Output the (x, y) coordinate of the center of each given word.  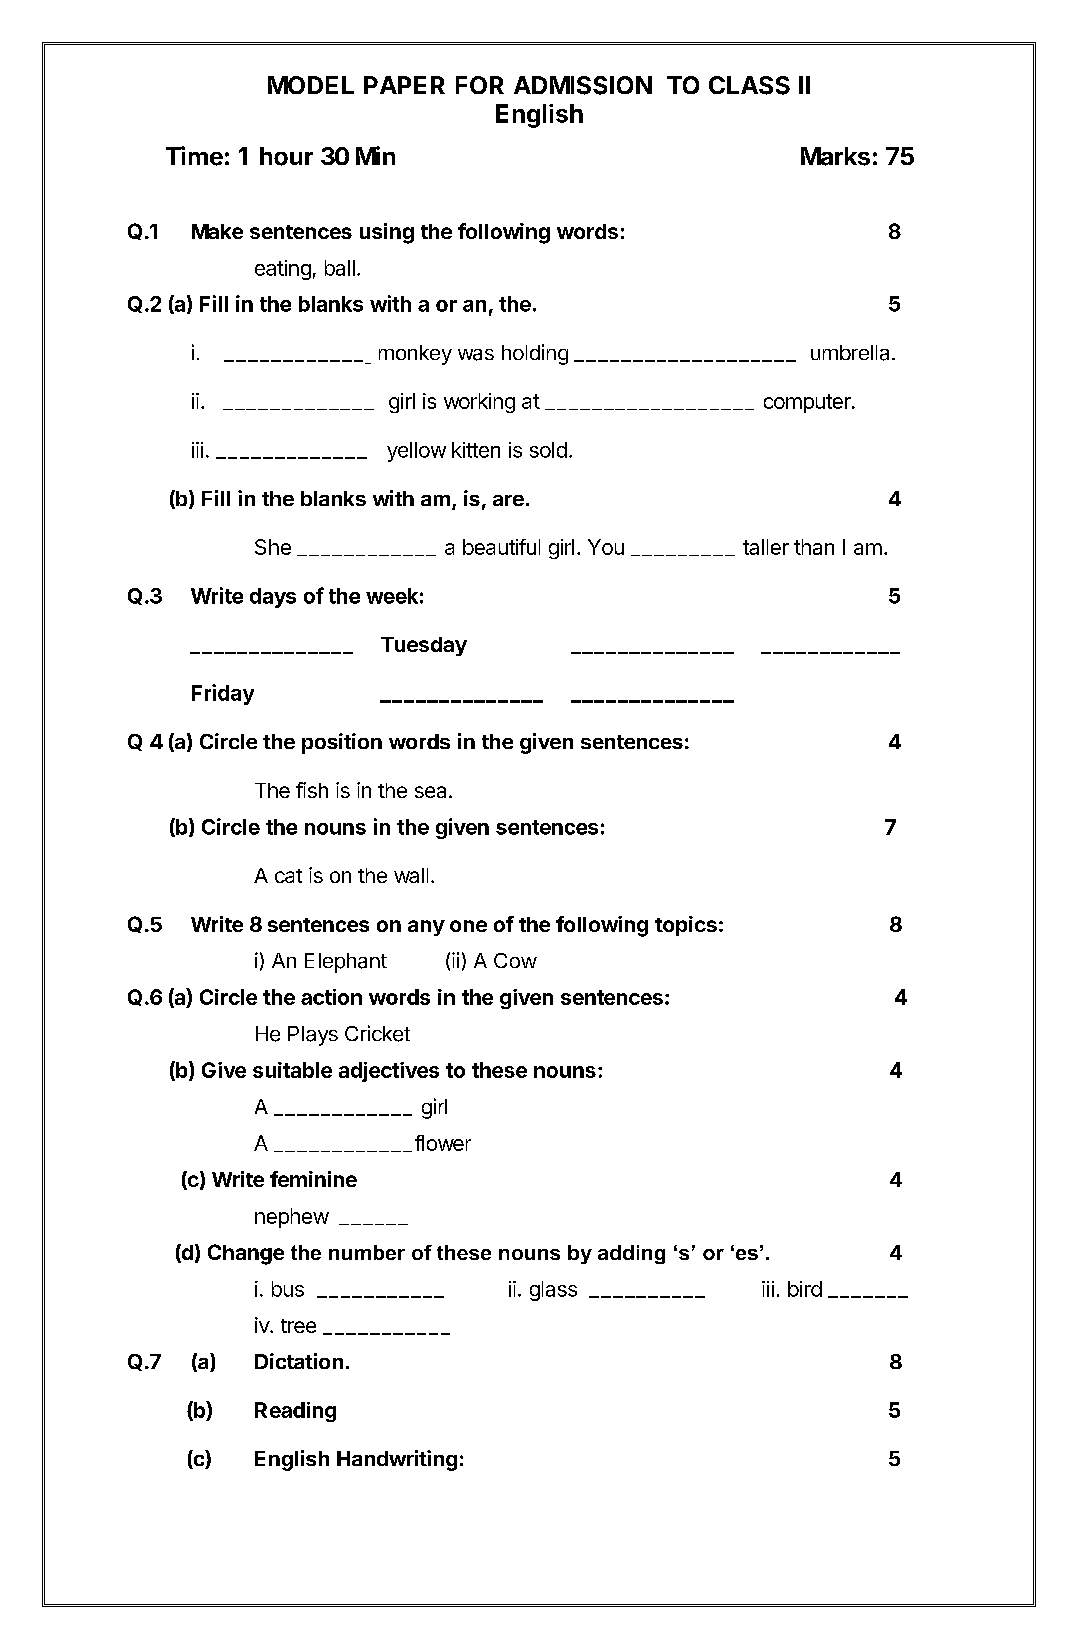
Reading (295, 1412)
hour (286, 156)
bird (805, 1289)
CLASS (749, 85)
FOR (480, 85)
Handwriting (397, 1460)
